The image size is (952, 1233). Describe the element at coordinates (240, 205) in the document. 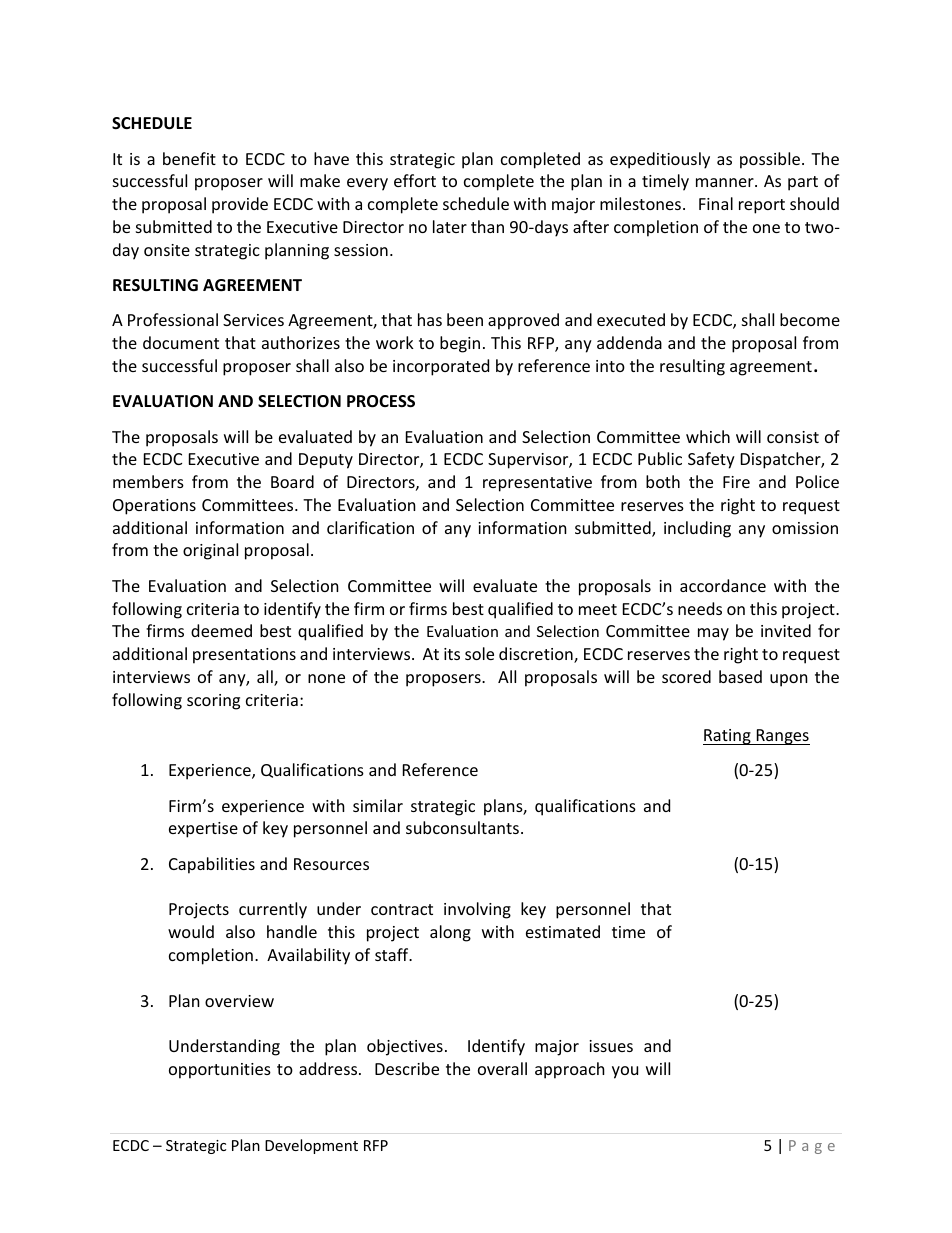

I see `provide` at that location.
